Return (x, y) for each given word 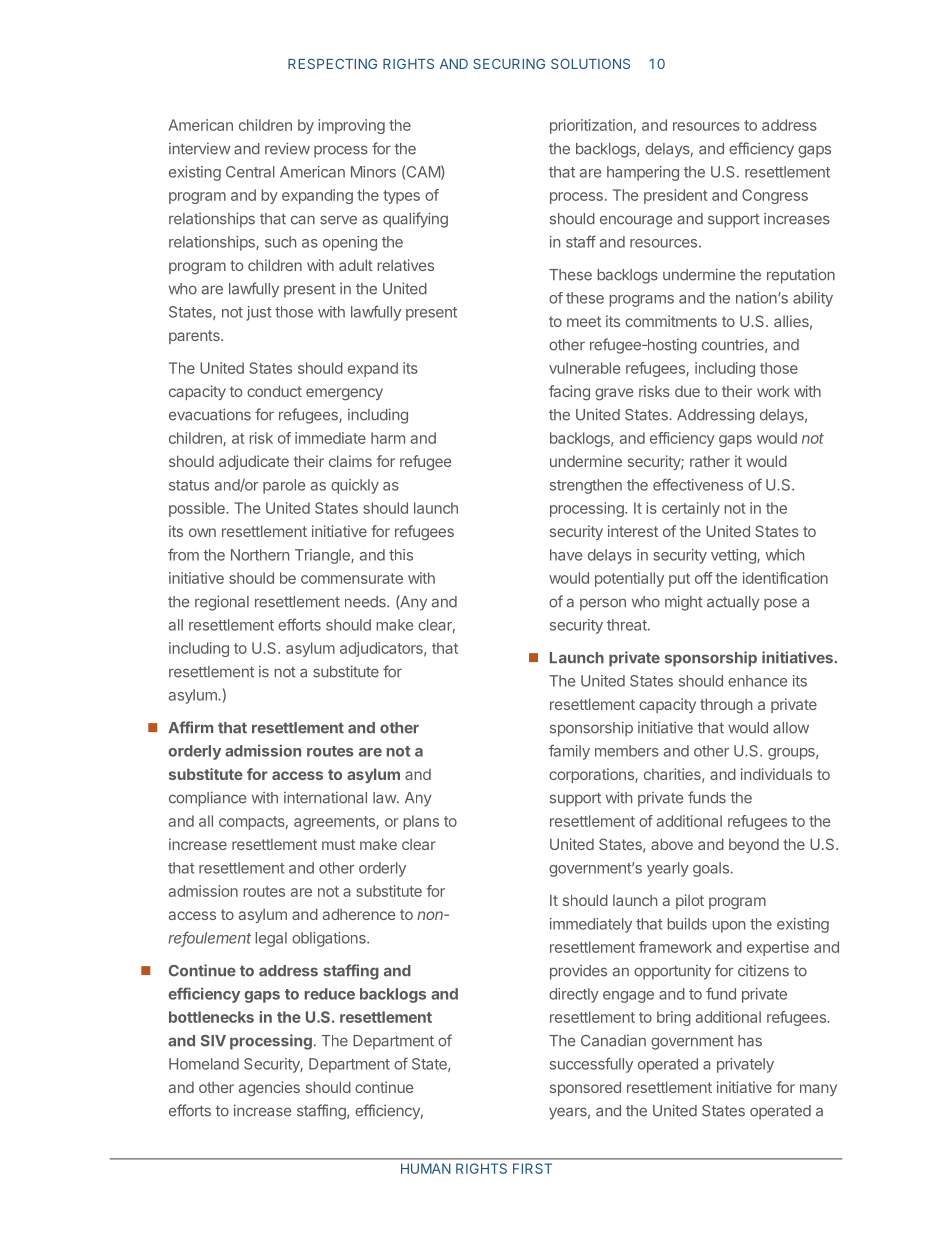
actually (733, 603)
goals (711, 869)
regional (222, 603)
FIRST (532, 1168)
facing (569, 393)
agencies (269, 1089)
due (687, 391)
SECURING (509, 64)
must (338, 844)
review (287, 148)
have (566, 555)
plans (421, 822)
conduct (274, 391)
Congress (775, 196)
